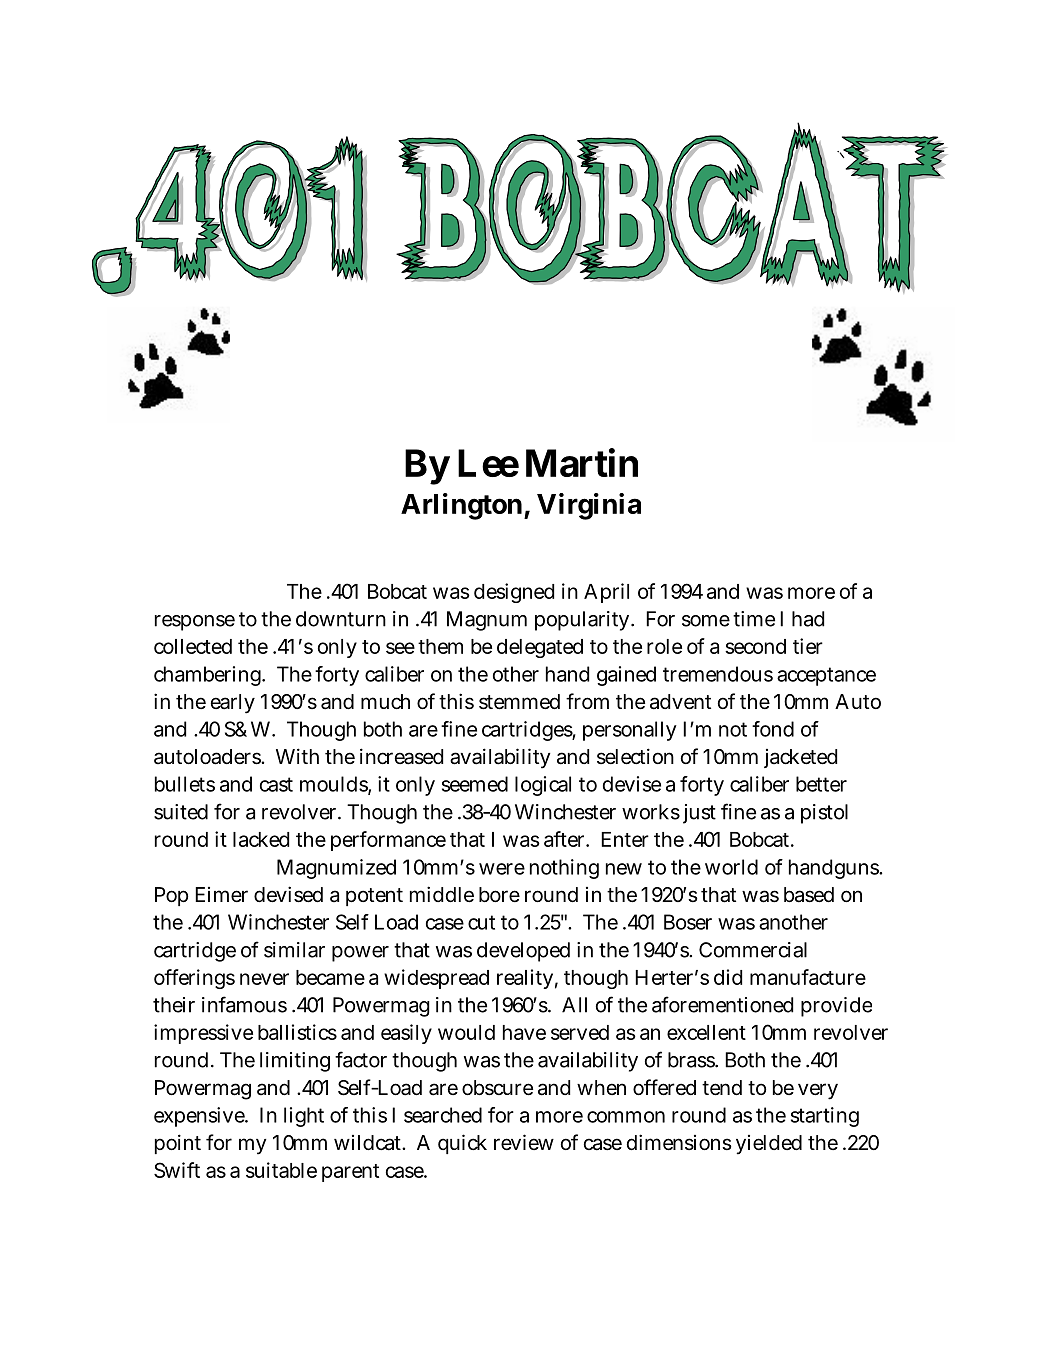 The width and height of the screenshot is (1042, 1349). Describe the element at coordinates (475, 784) in the screenshot. I see `seemed` at that location.
